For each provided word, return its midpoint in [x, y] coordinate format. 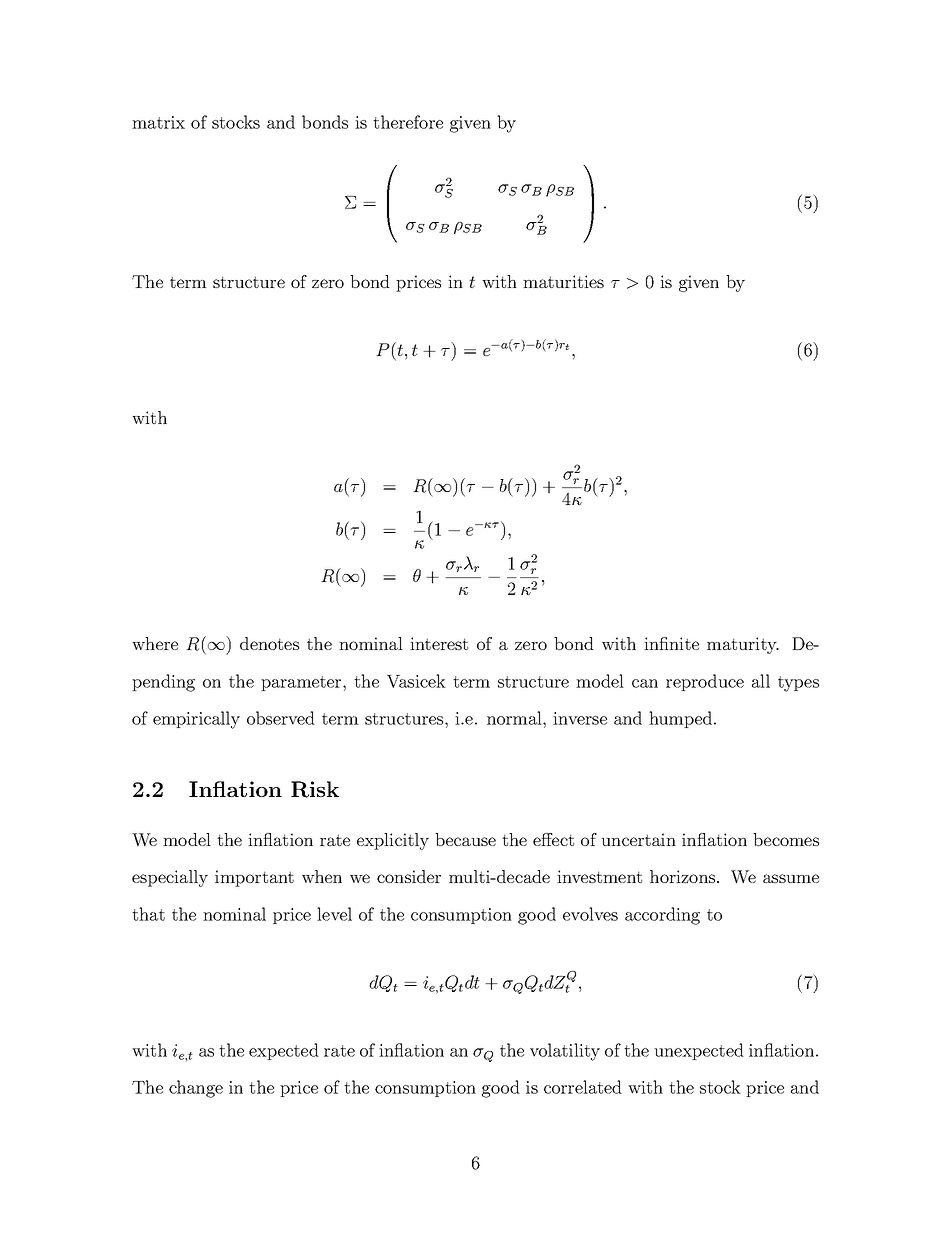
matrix [158, 122]
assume [791, 878]
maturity [743, 645]
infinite [671, 643]
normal [515, 718]
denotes [269, 643]
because [465, 839]
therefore [408, 122]
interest [439, 643]
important [254, 878]
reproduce [705, 682]
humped [682, 719]
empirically [196, 720]
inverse [580, 718]
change [196, 1089]
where [155, 643]
